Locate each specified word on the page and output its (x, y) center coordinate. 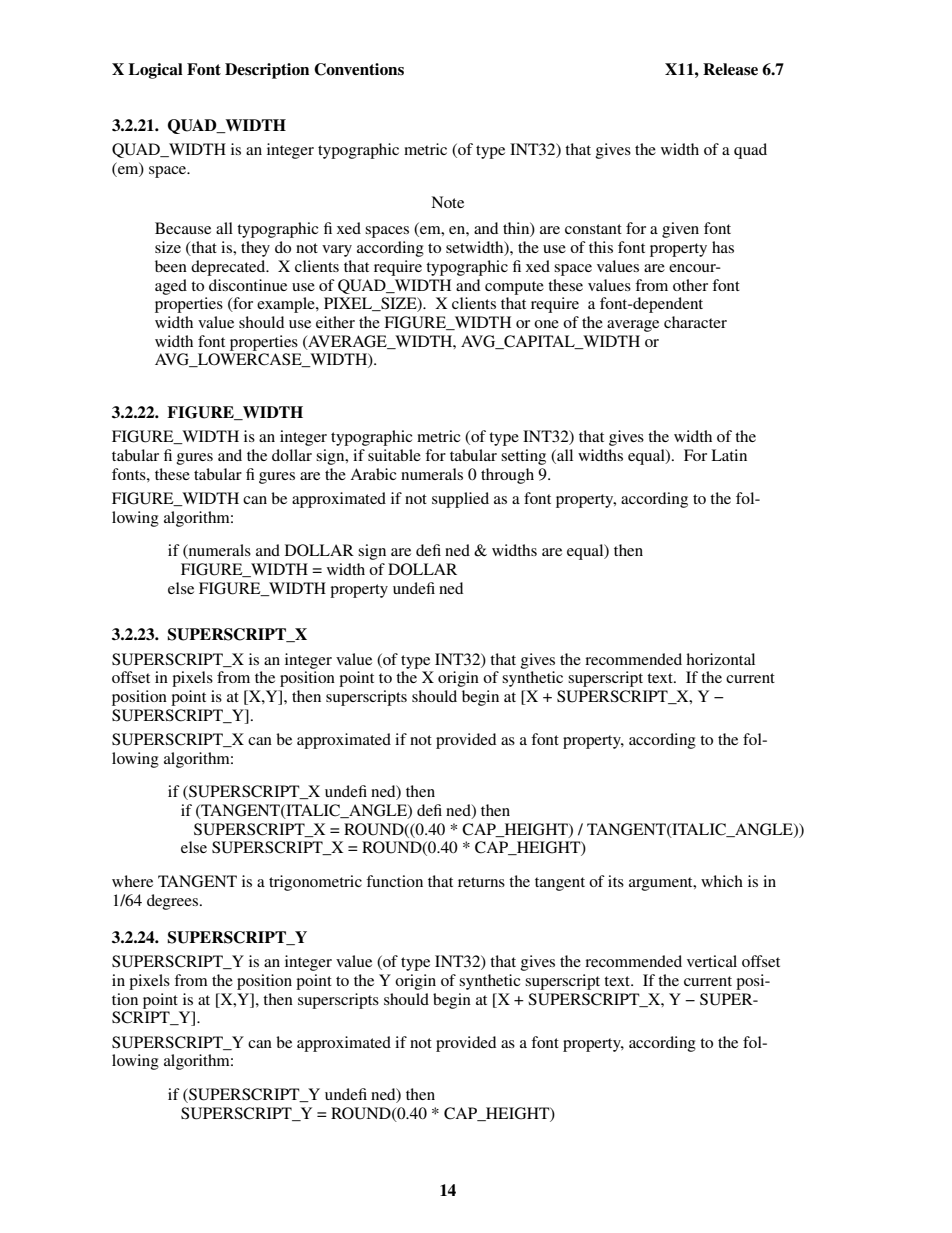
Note (447, 202)
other (690, 285)
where (132, 881)
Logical (156, 71)
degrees (172, 902)
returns (481, 882)
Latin (729, 455)
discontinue (248, 285)
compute (514, 288)
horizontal (720, 659)
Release (730, 69)
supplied (460, 500)
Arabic (373, 474)
